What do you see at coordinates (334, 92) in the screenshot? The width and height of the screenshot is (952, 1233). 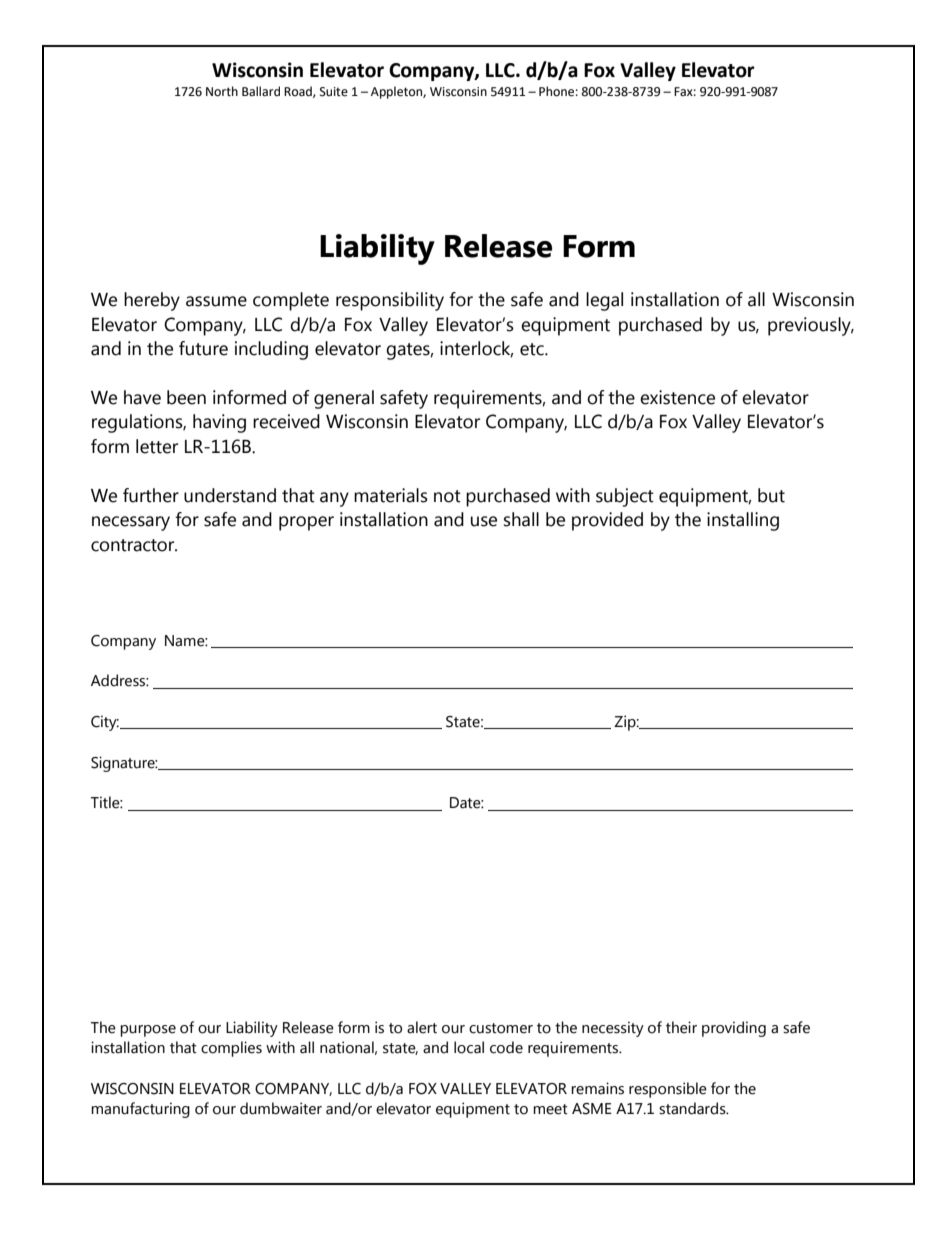 I see `Suite` at bounding box center [334, 92].
